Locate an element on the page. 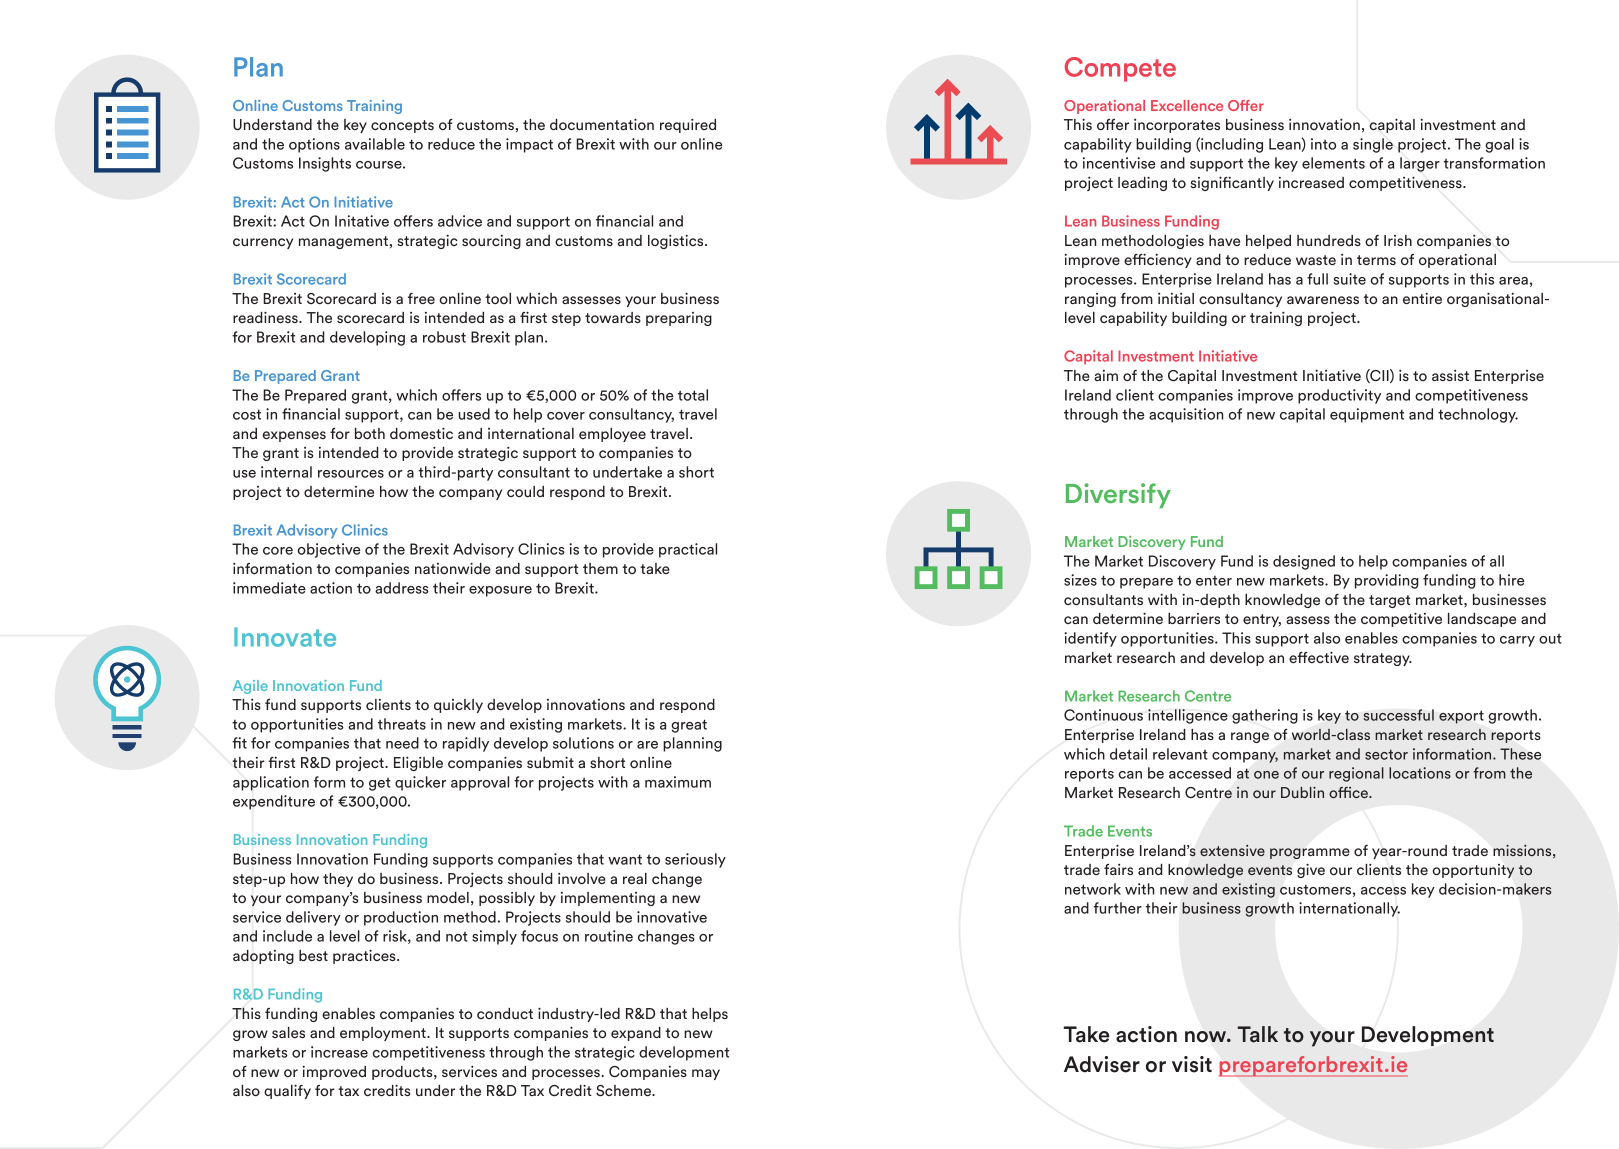 This document has width=1619, height=1149. great is located at coordinates (689, 726).
